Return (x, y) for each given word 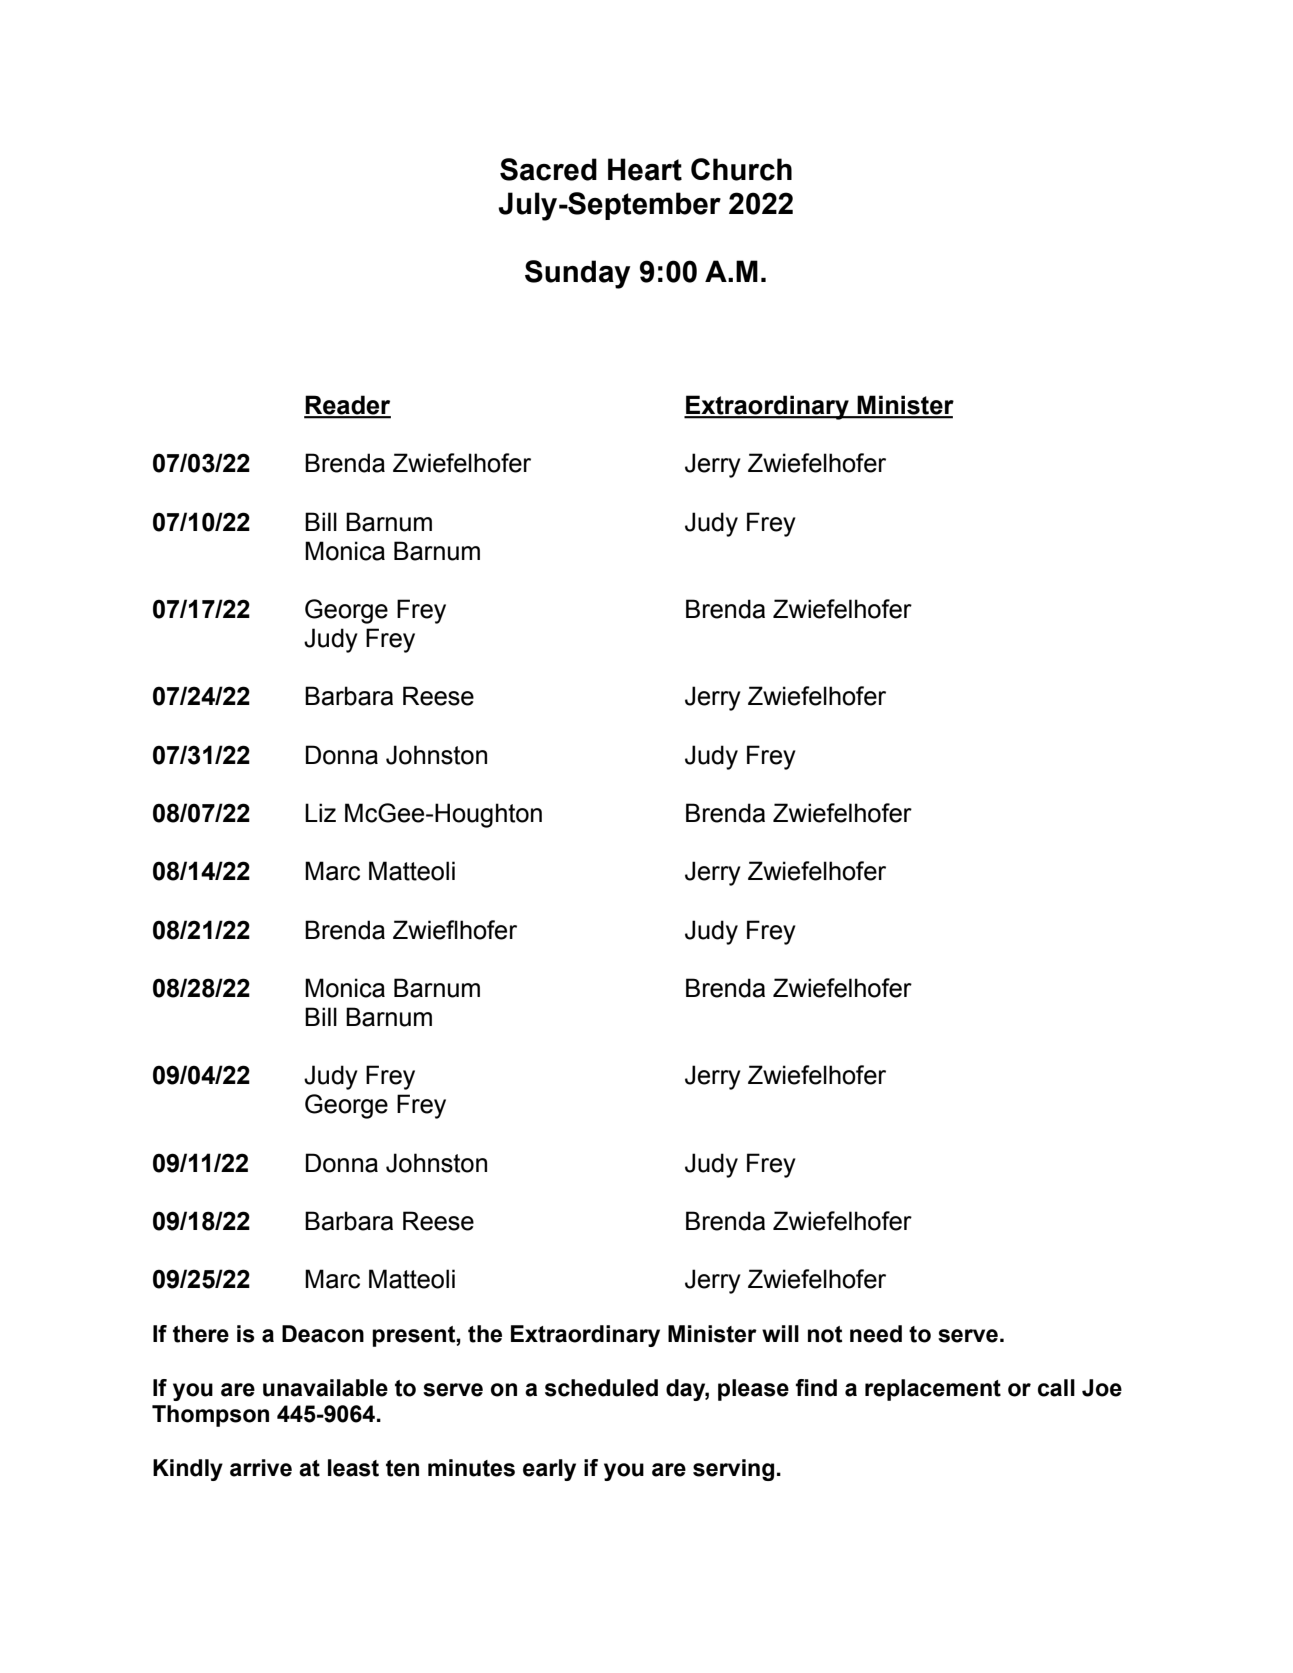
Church (741, 169)
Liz (320, 812)
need (876, 1334)
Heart (645, 169)
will (780, 1333)
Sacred (548, 169)
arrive (261, 1468)
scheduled (601, 1388)
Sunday (577, 274)
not (825, 1334)
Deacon (323, 1334)
